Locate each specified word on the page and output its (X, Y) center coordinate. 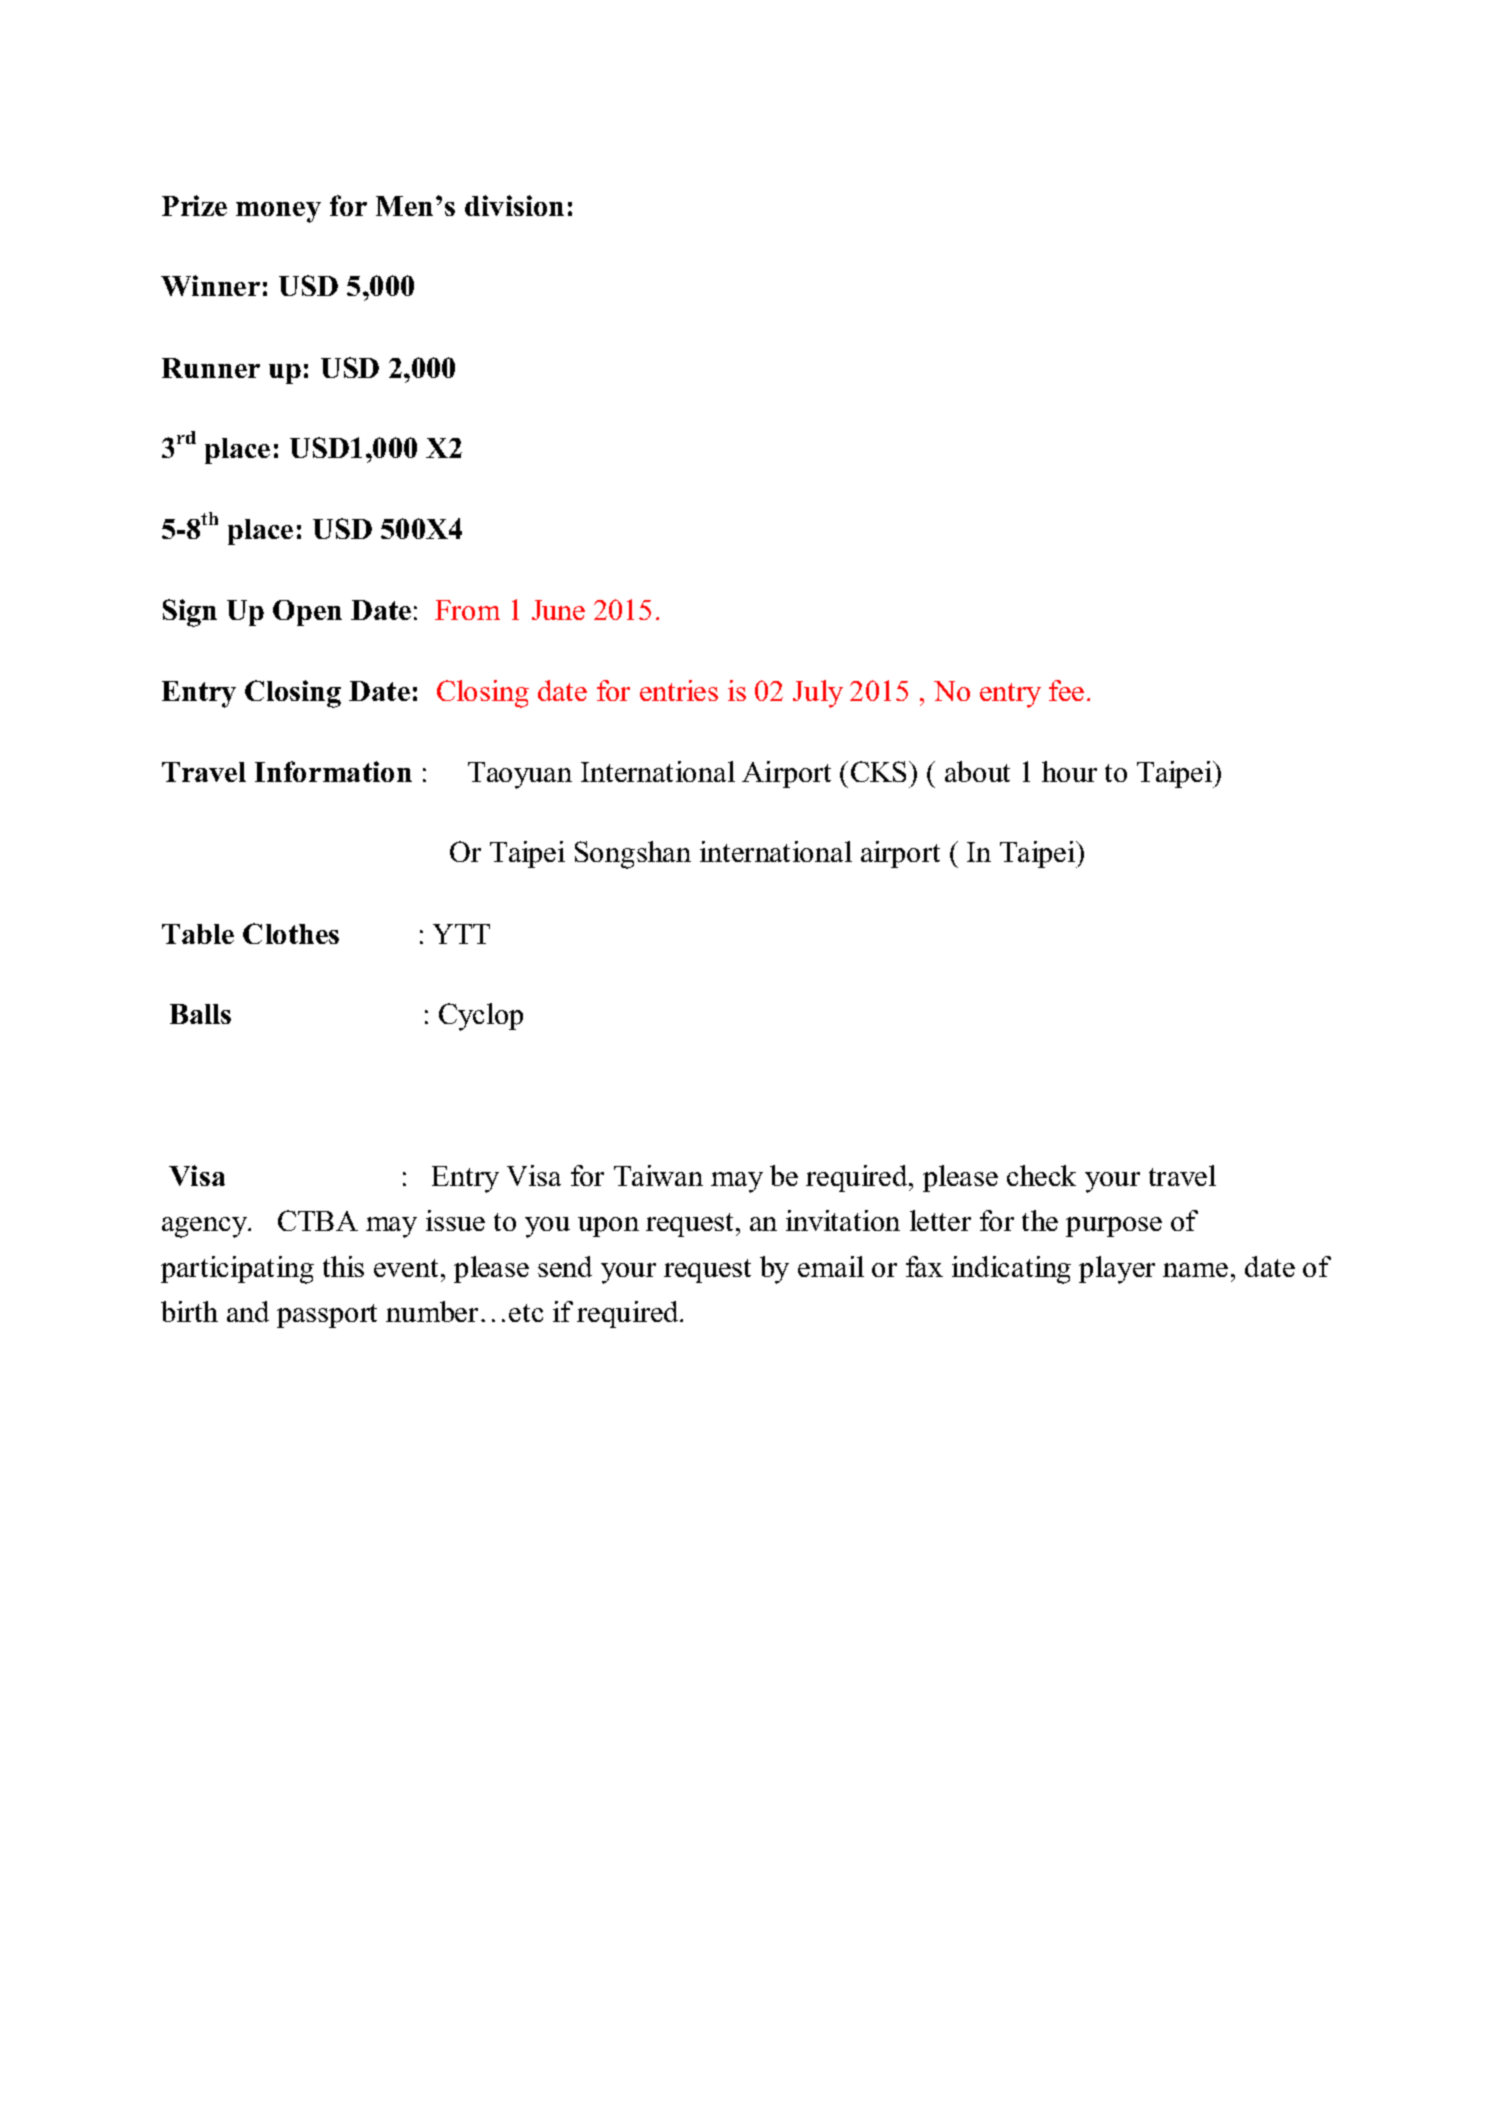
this (343, 1266)
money (278, 212)
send (565, 1266)
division (514, 205)
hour (1069, 771)
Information (333, 771)
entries (679, 690)
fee (1066, 690)
